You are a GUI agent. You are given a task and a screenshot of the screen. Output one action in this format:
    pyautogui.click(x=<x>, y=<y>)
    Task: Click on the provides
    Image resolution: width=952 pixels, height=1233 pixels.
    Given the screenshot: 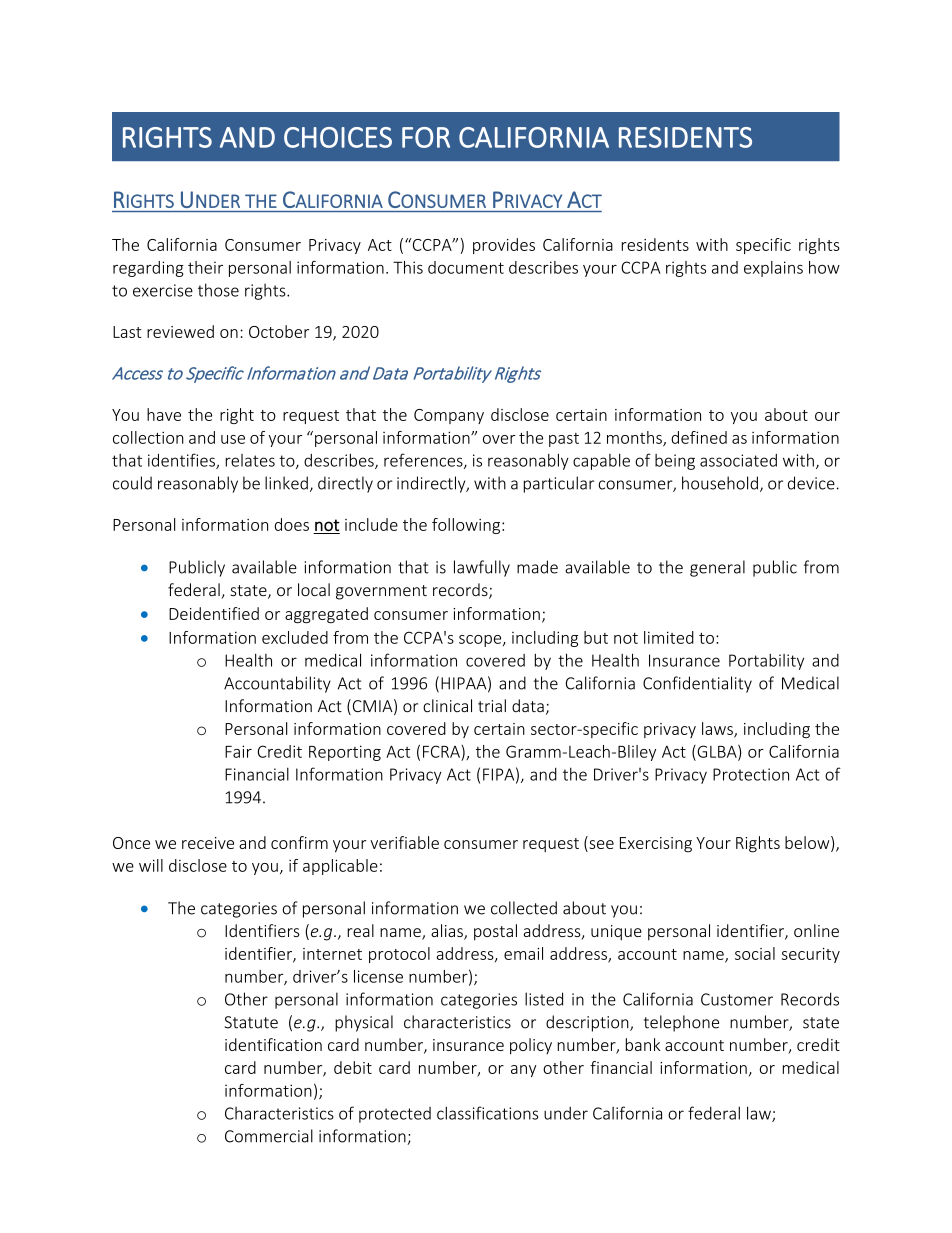 What is the action you would take?
    pyautogui.click(x=504, y=246)
